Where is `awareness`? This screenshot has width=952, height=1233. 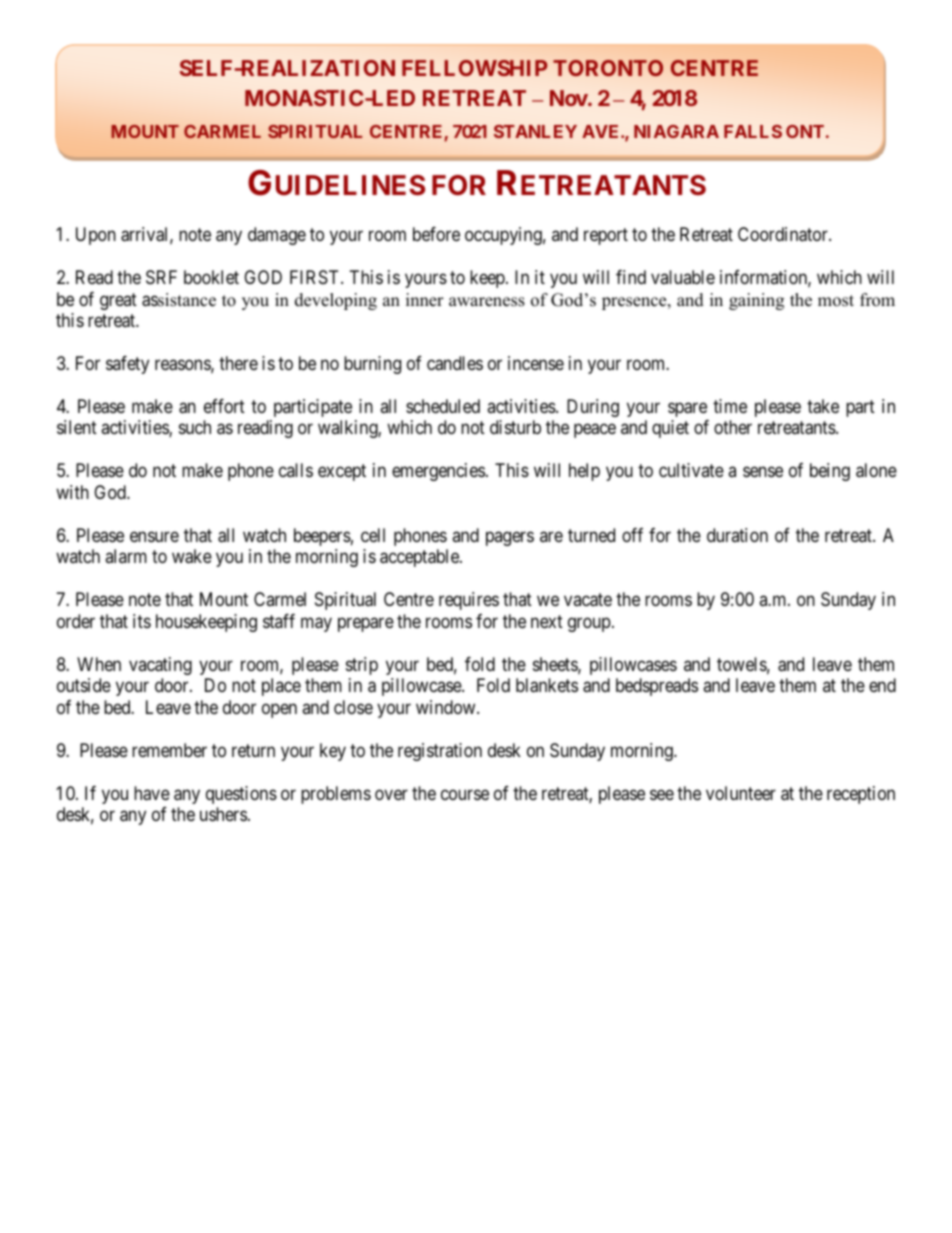
awareness is located at coordinates (487, 302).
